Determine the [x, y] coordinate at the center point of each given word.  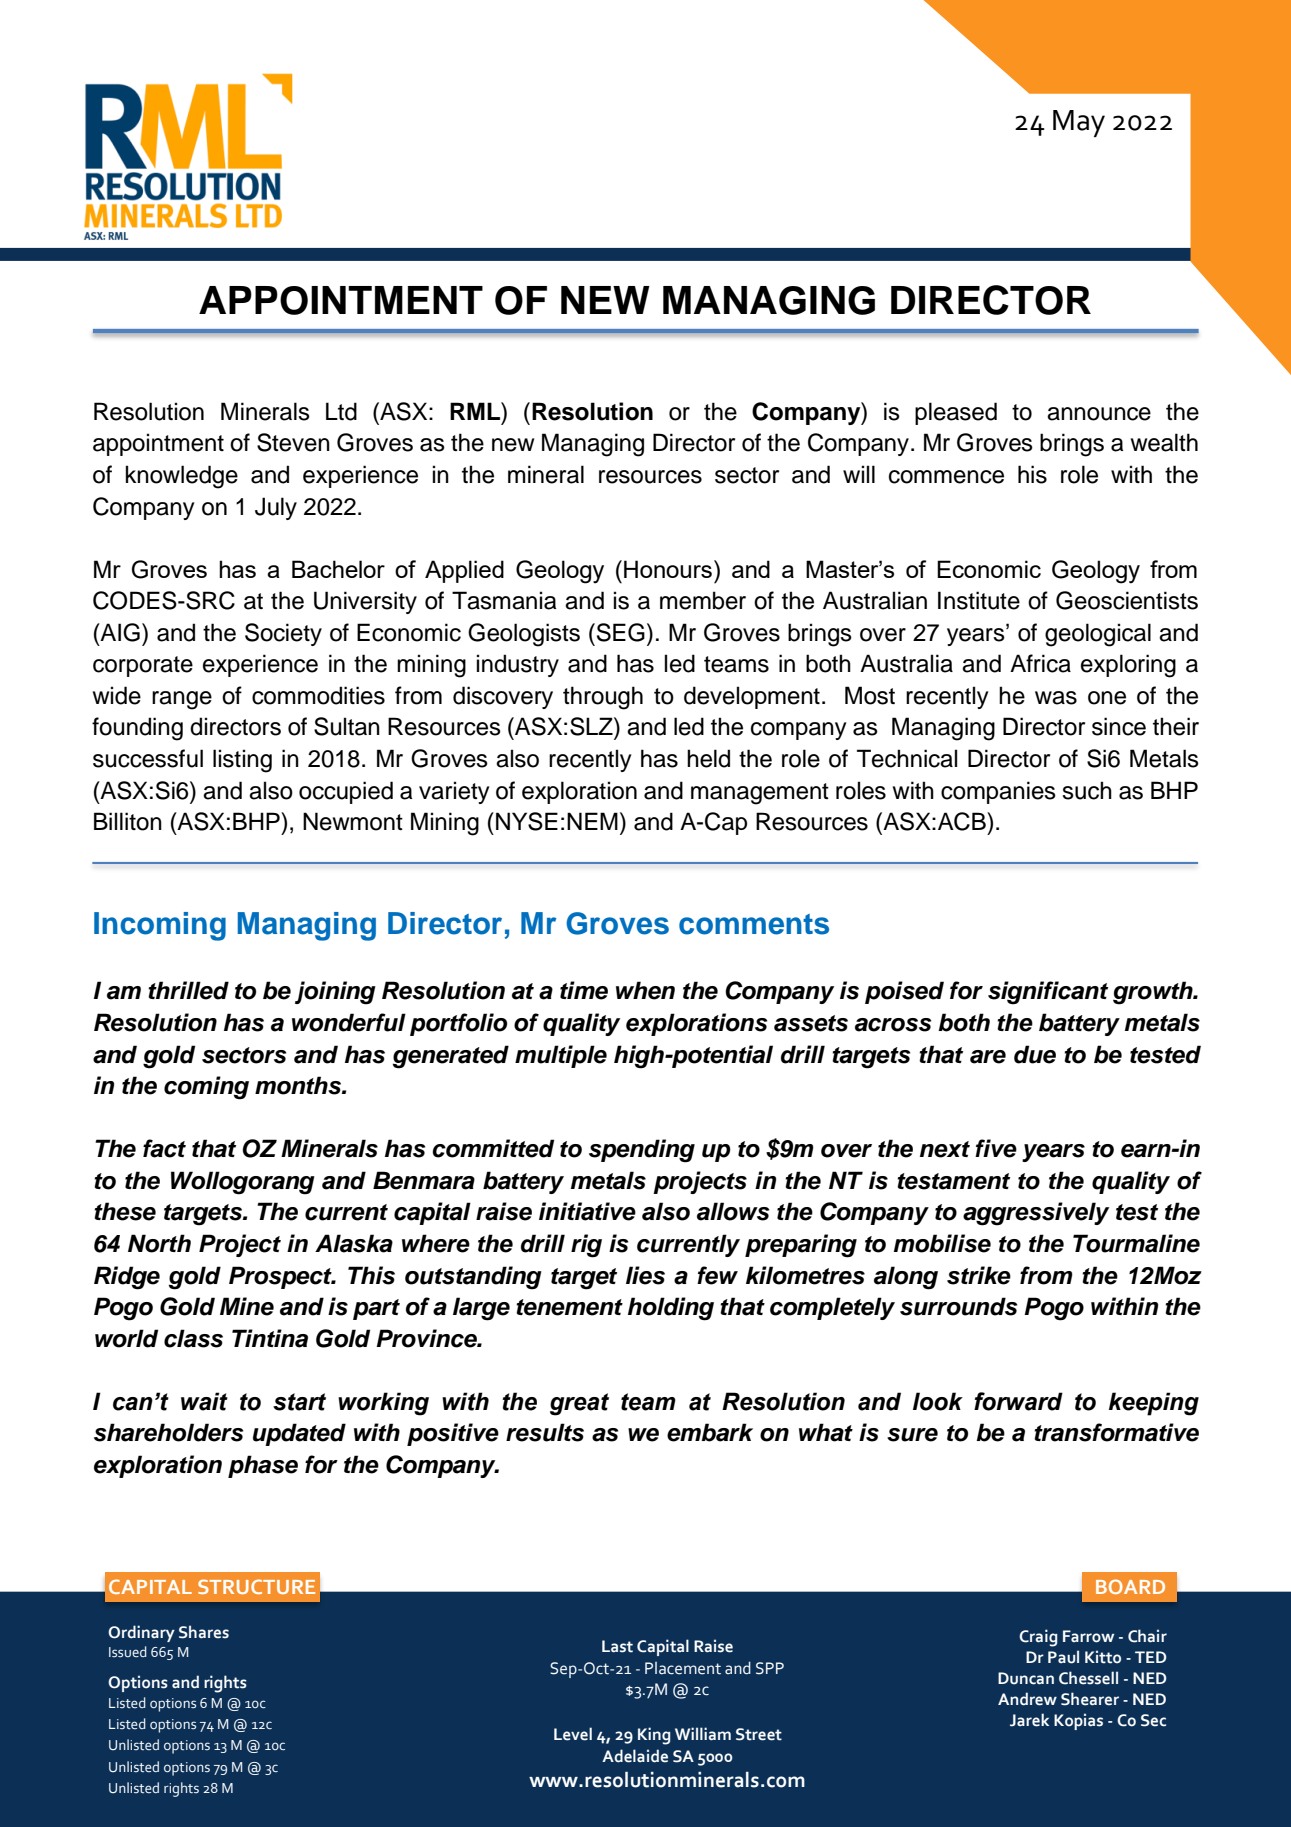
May [1079, 123]
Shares [204, 1632]
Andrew [1027, 1699]
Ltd [341, 411]
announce [1099, 414]
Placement [683, 1668]
